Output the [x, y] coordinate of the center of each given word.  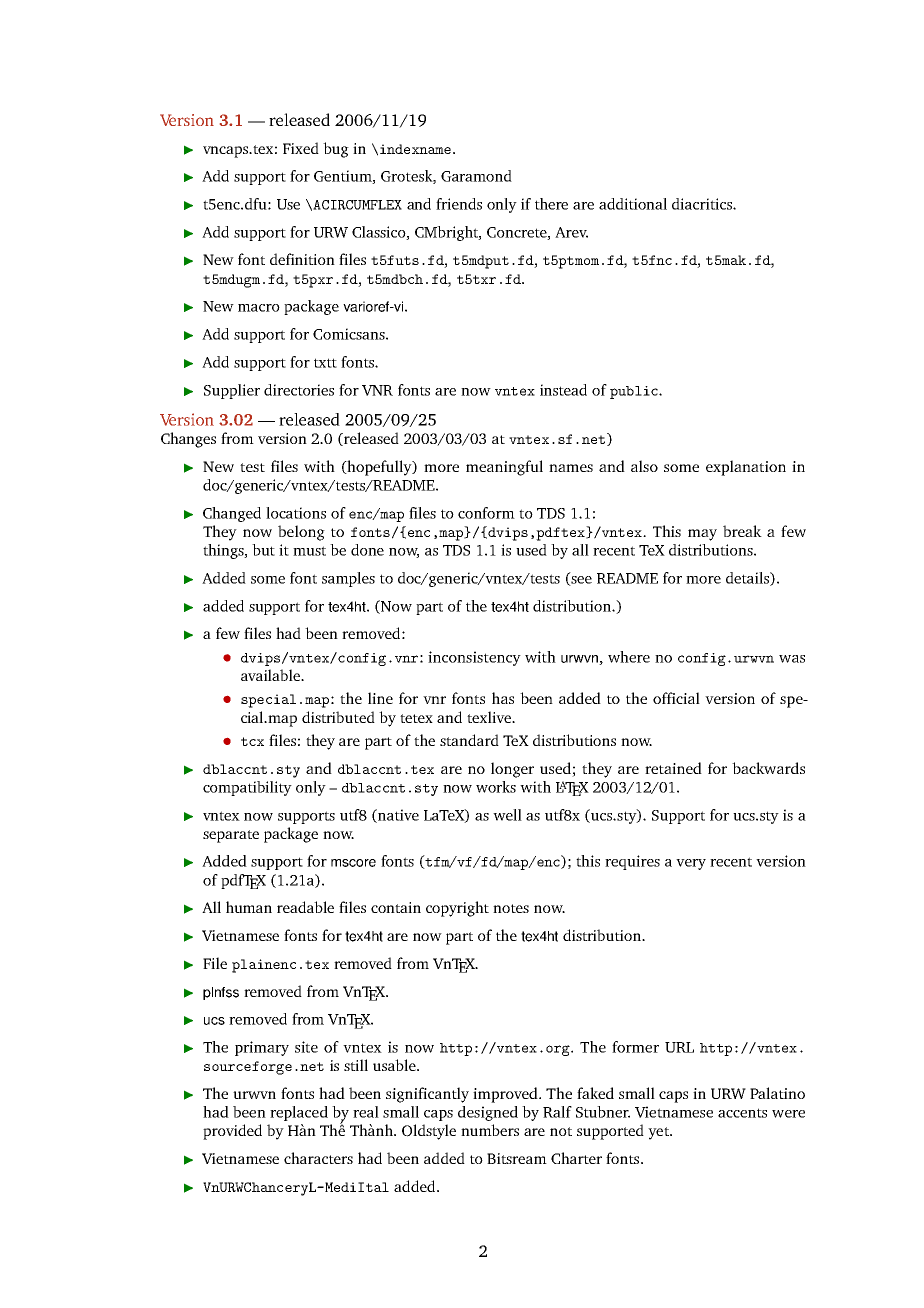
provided [232, 1132]
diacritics [703, 204]
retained [673, 768]
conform [486, 513]
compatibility [247, 788]
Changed [232, 514]
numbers [490, 1130]
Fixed [301, 148]
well [507, 815]
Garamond [476, 176]
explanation [746, 468]
